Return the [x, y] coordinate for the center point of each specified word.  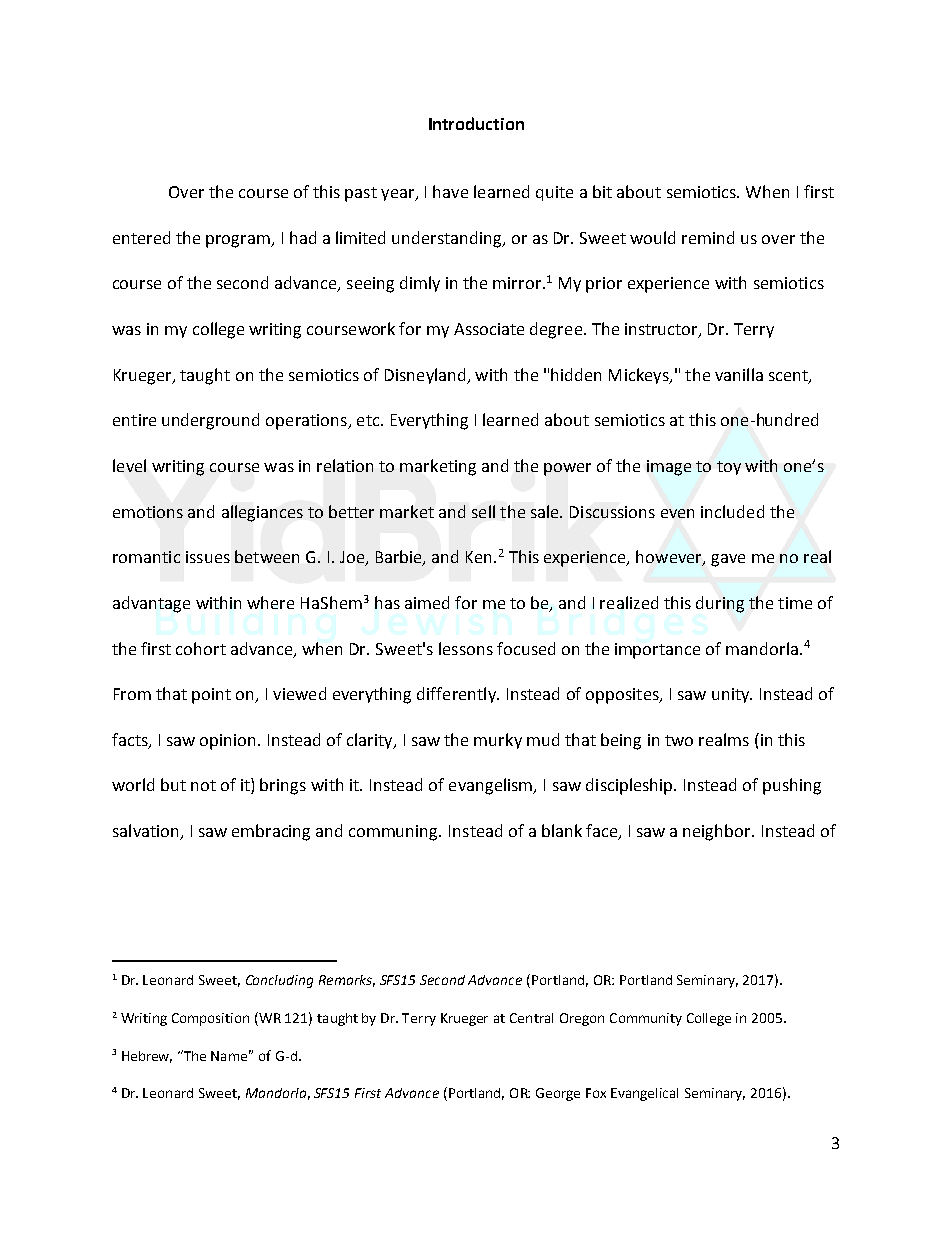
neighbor [718, 832]
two [679, 740]
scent [789, 376]
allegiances [262, 513]
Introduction [476, 123]
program [239, 241]
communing [395, 833]
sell [483, 511]
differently [457, 695]
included [732, 511]
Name [231, 1055]
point [211, 696]
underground [210, 421]
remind [708, 237]
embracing [271, 832]
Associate [489, 329]
